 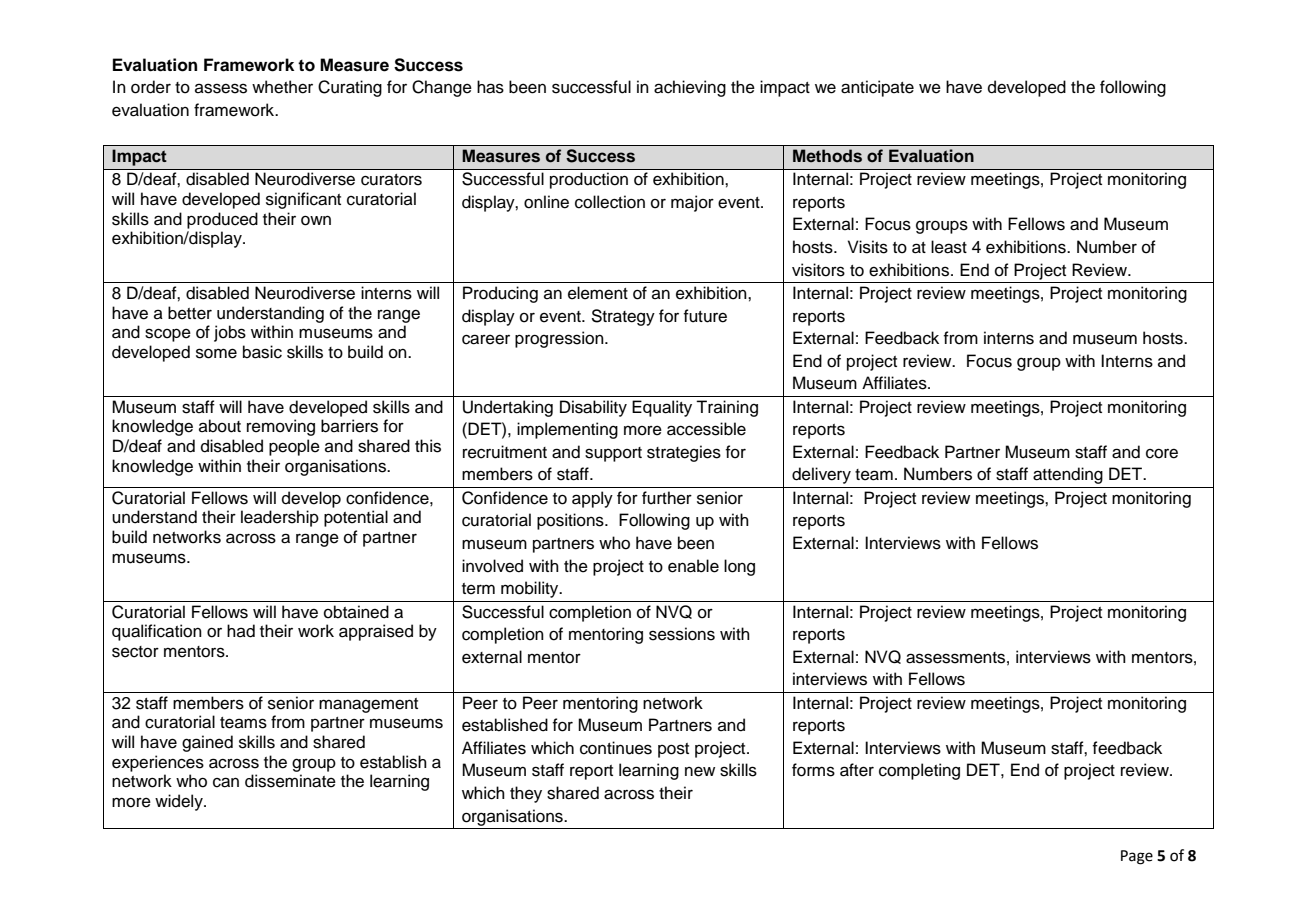 What do you see at coordinates (294, 447) in the screenshot?
I see `people` at bounding box center [294, 447].
